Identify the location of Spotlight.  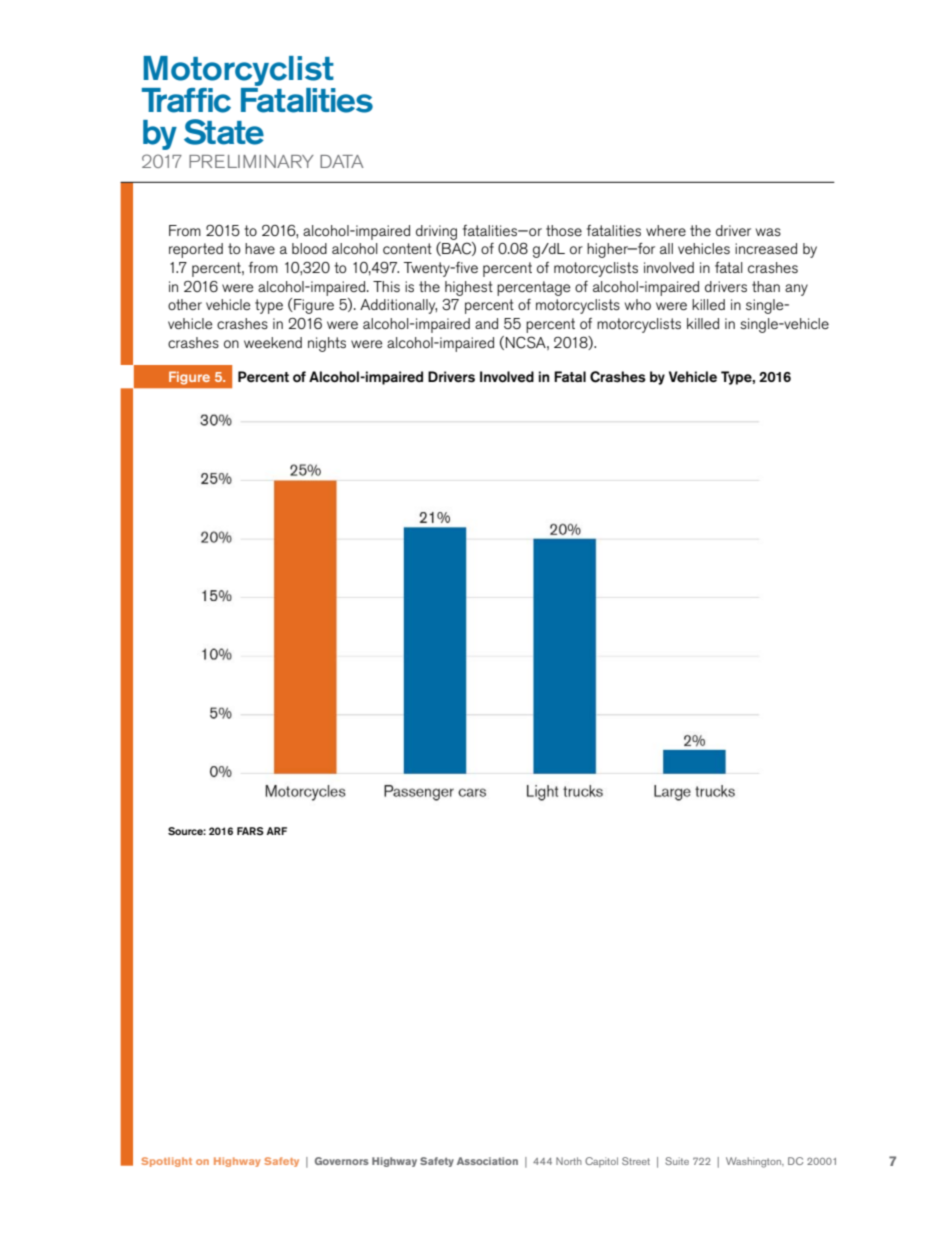
(166, 1162).
